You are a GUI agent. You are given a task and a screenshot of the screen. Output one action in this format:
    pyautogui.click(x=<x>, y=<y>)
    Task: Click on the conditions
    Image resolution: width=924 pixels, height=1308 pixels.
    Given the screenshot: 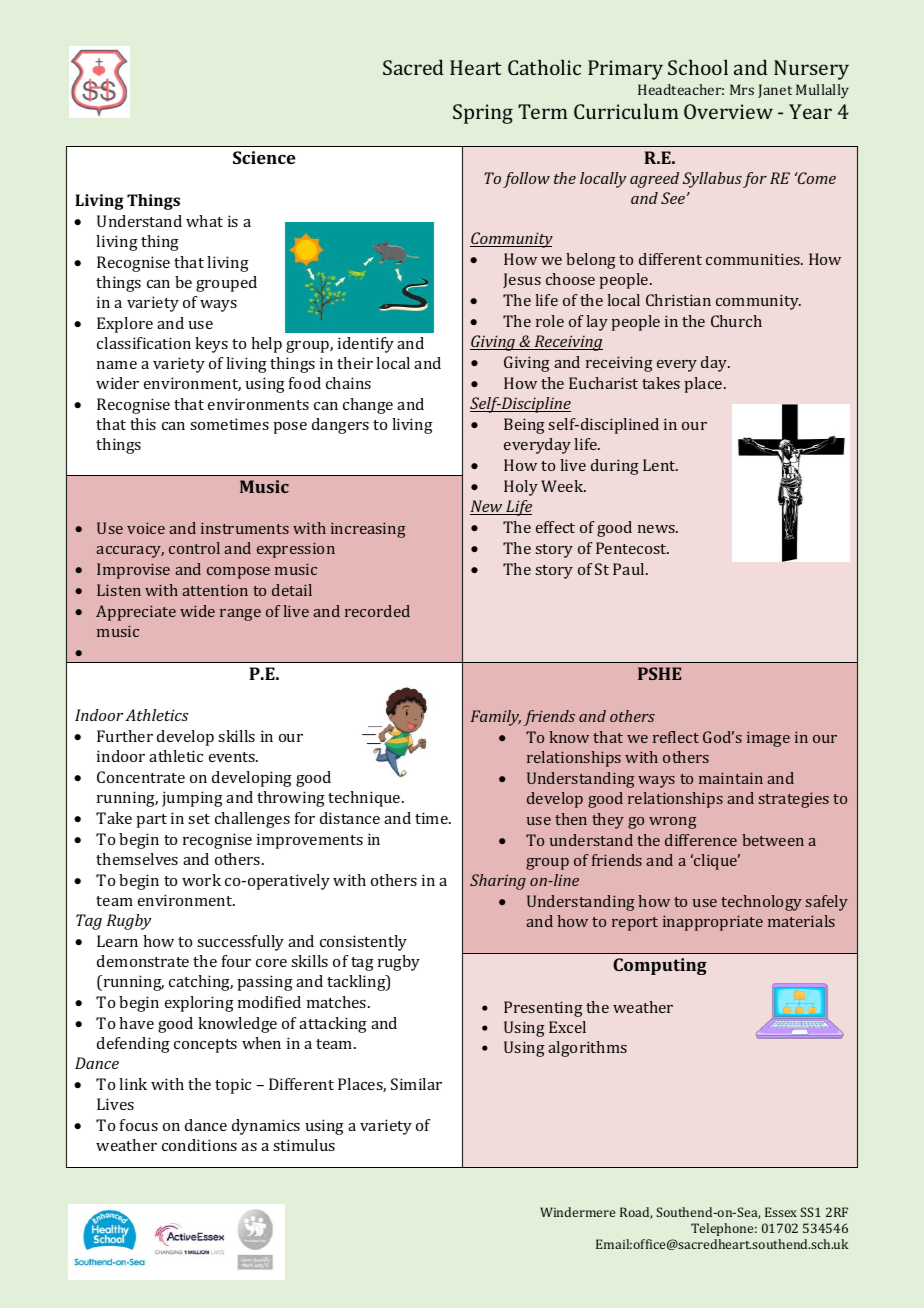 What is the action you would take?
    pyautogui.click(x=199, y=1145)
